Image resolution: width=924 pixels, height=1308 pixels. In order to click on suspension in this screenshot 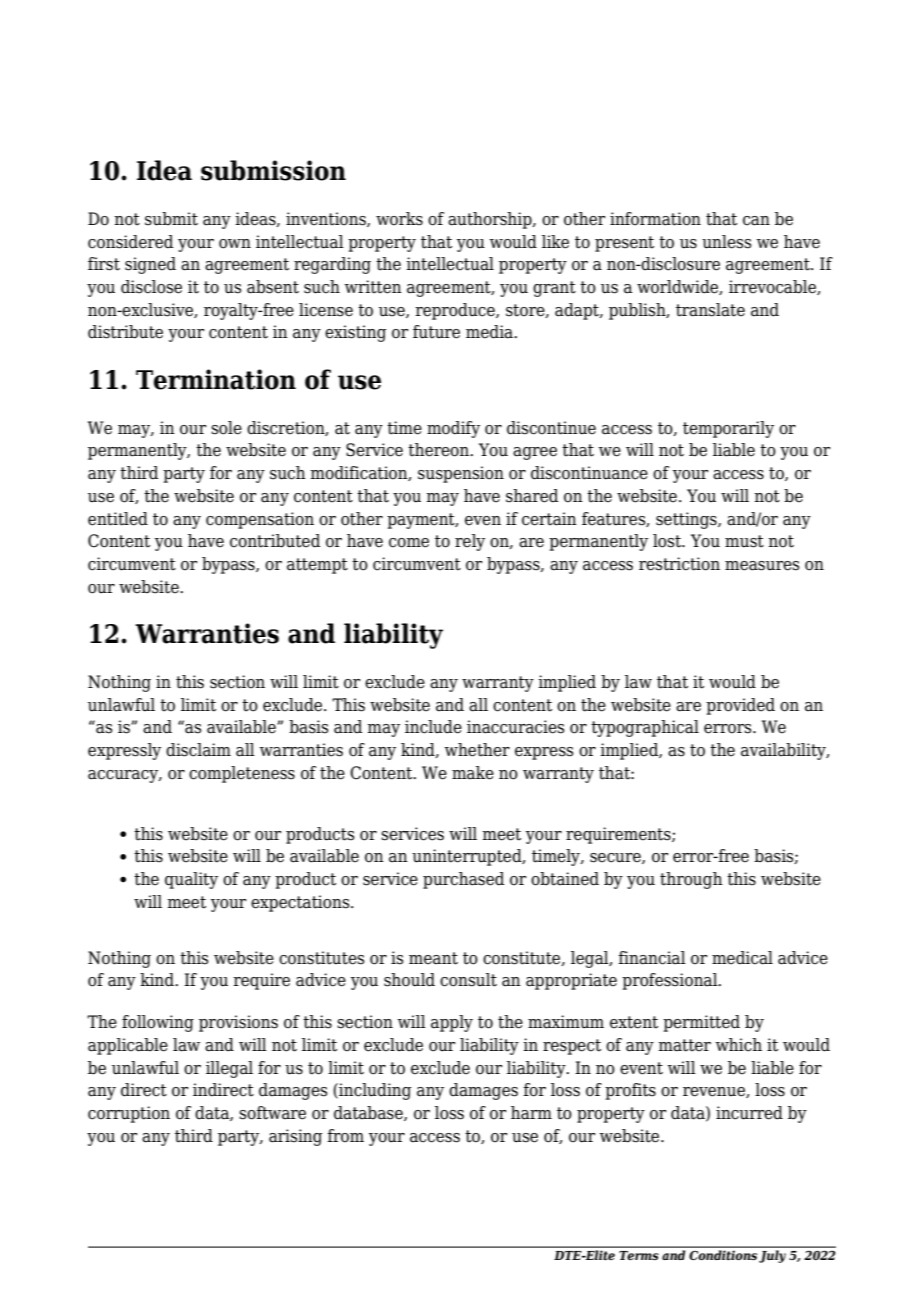, I will do `click(461, 474)`.
